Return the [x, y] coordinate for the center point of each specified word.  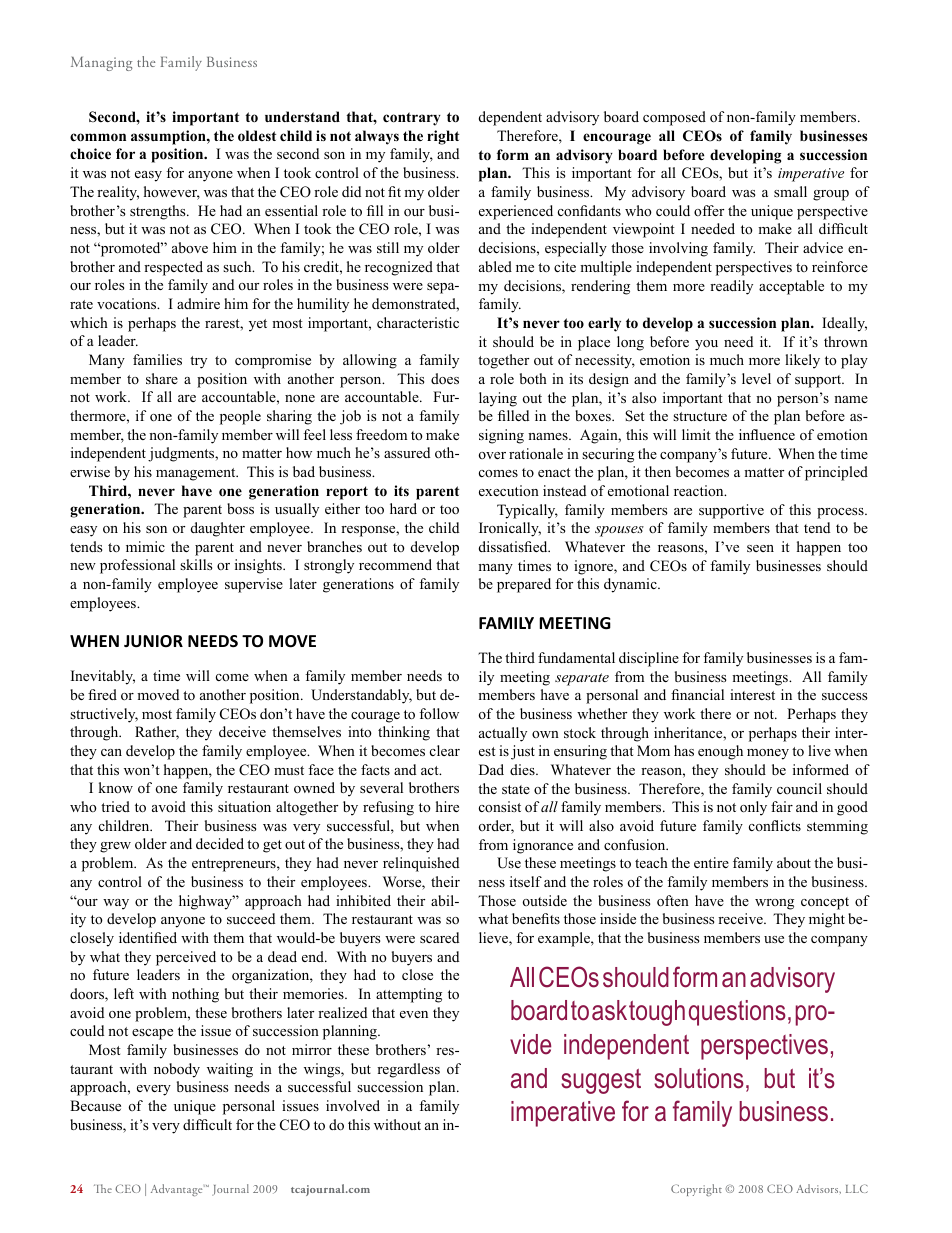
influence [767, 434]
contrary [412, 119]
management [197, 474]
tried [115, 806]
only [753, 808]
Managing [101, 64]
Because [95, 1105]
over [492, 455]
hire [447, 806]
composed [674, 118]
